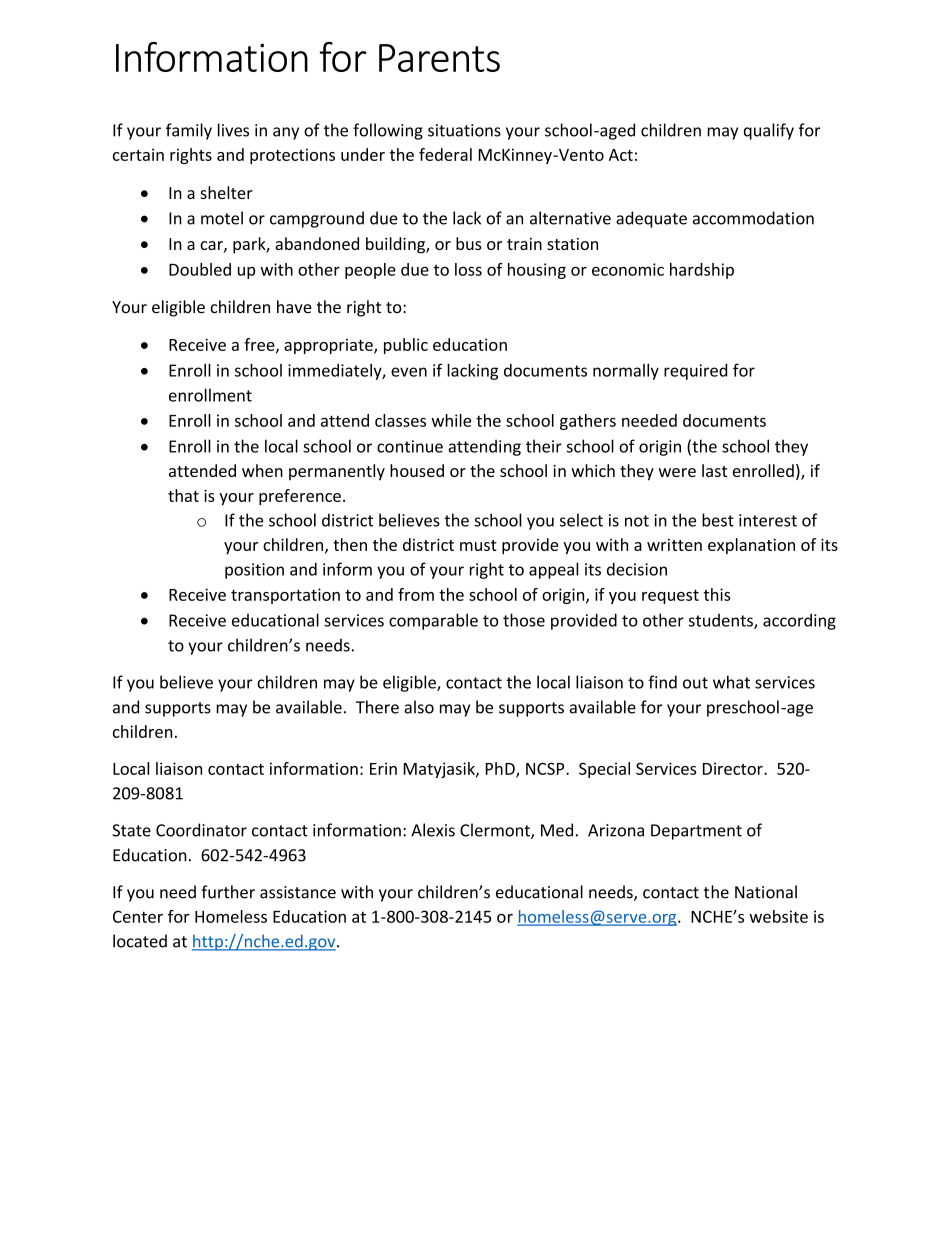 This screenshot has width=952, height=1233. What do you see at coordinates (417, 470) in the screenshot?
I see `housed` at bounding box center [417, 470].
